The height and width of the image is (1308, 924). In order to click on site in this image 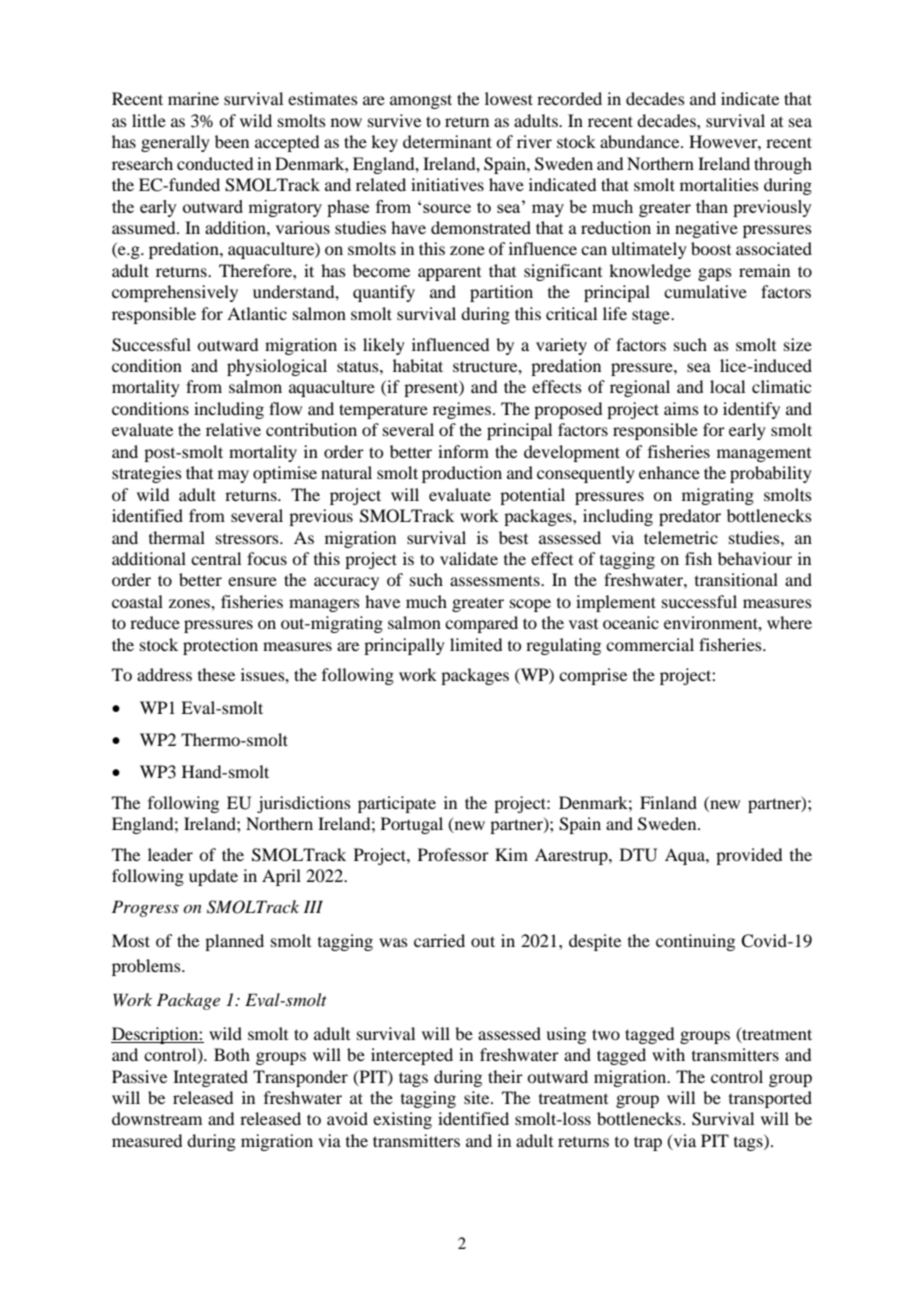, I will do `click(478, 1097)`.
